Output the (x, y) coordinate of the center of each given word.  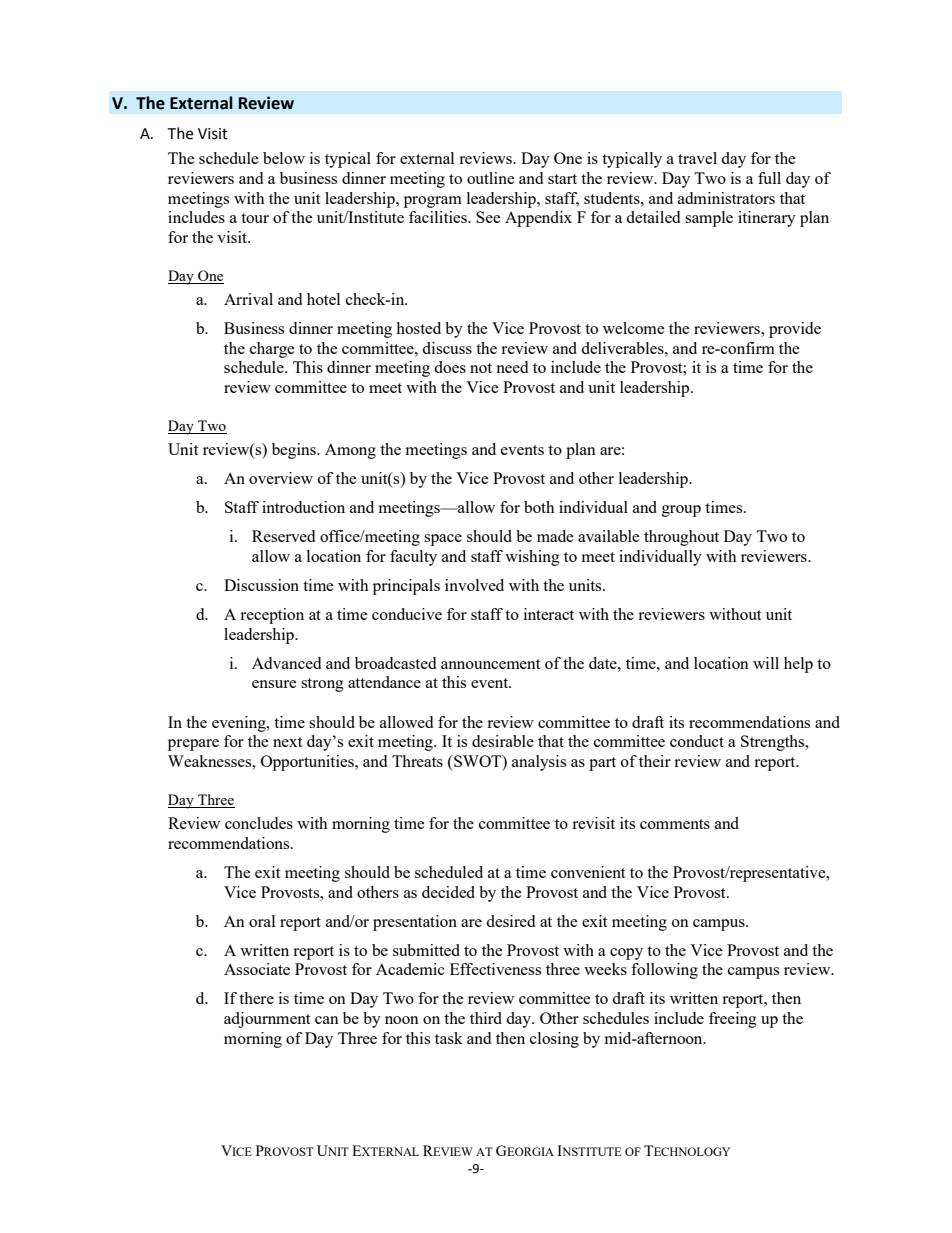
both (539, 507)
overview (281, 478)
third (486, 1018)
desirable (503, 741)
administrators (726, 198)
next (287, 742)
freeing (733, 1020)
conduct (697, 741)
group (681, 511)
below (284, 158)
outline (491, 178)
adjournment (267, 1020)
